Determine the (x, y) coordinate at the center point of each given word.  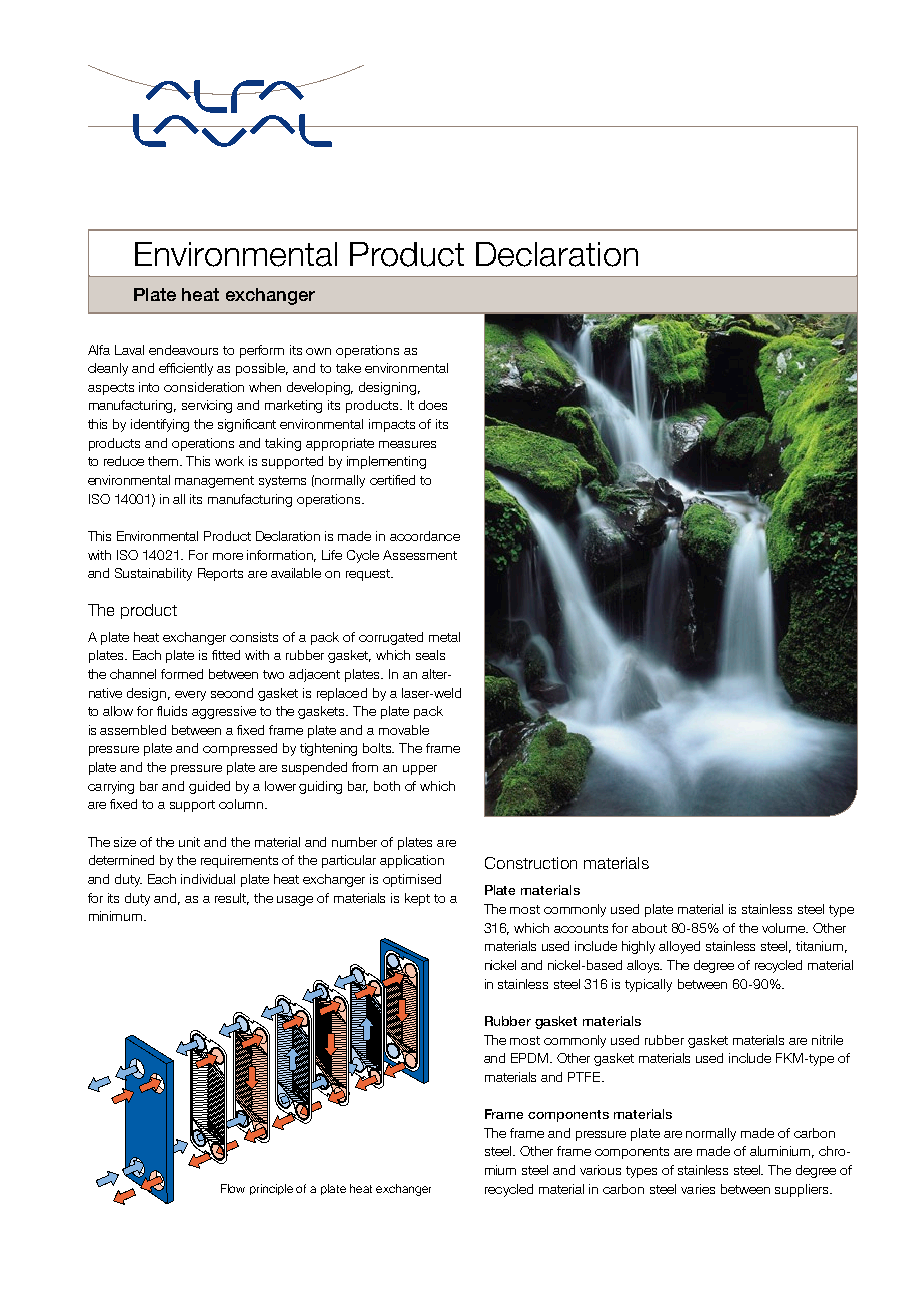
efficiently (186, 369)
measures (407, 444)
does (433, 405)
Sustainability (153, 574)
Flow (233, 1188)
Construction (531, 863)
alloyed (679, 947)
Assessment (420, 555)
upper (420, 770)
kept (417, 899)
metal (444, 637)
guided (209, 787)
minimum (117, 916)
